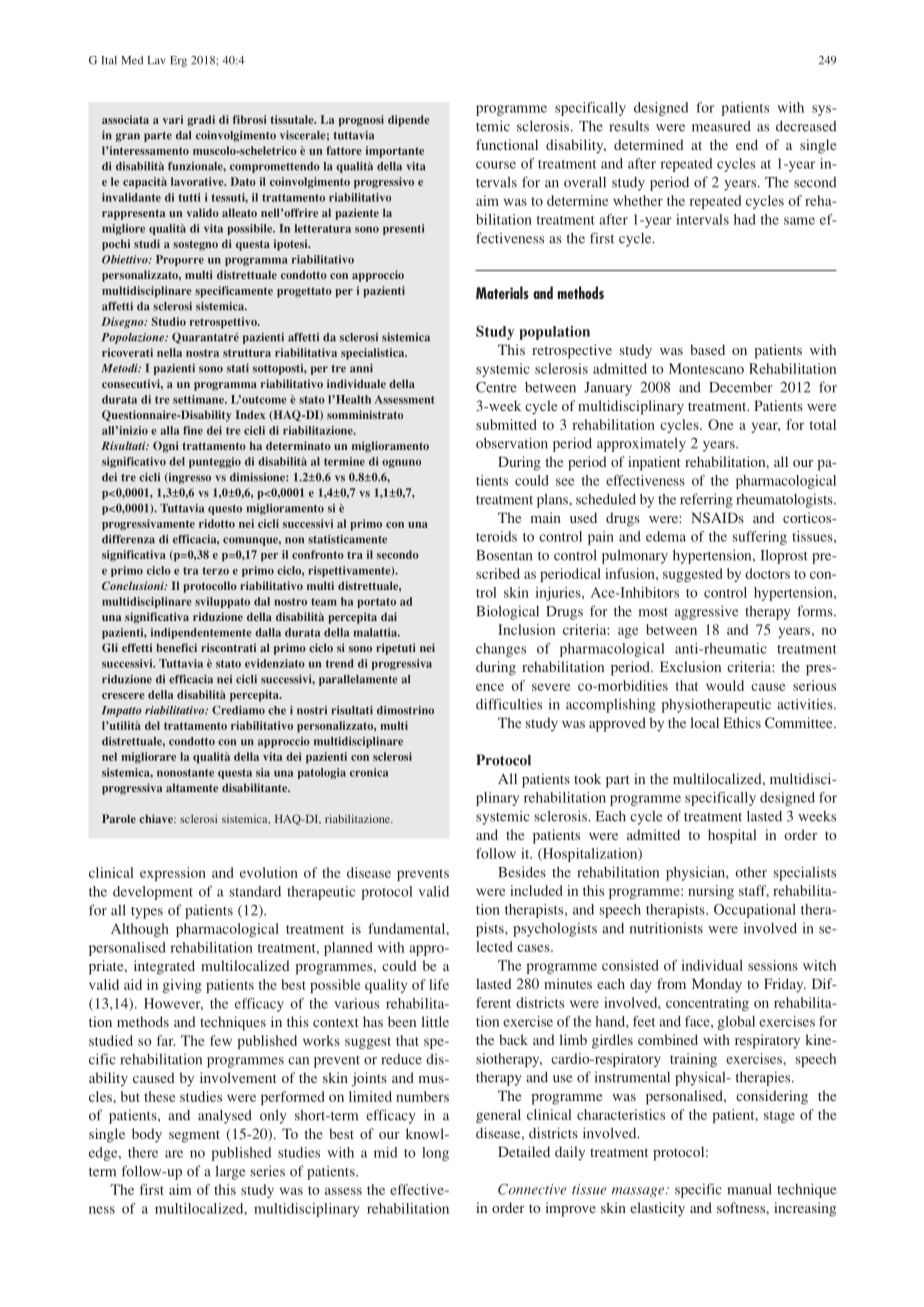  Describe the element at coordinates (202, 353) in the screenshot. I see `nostra` at that location.
